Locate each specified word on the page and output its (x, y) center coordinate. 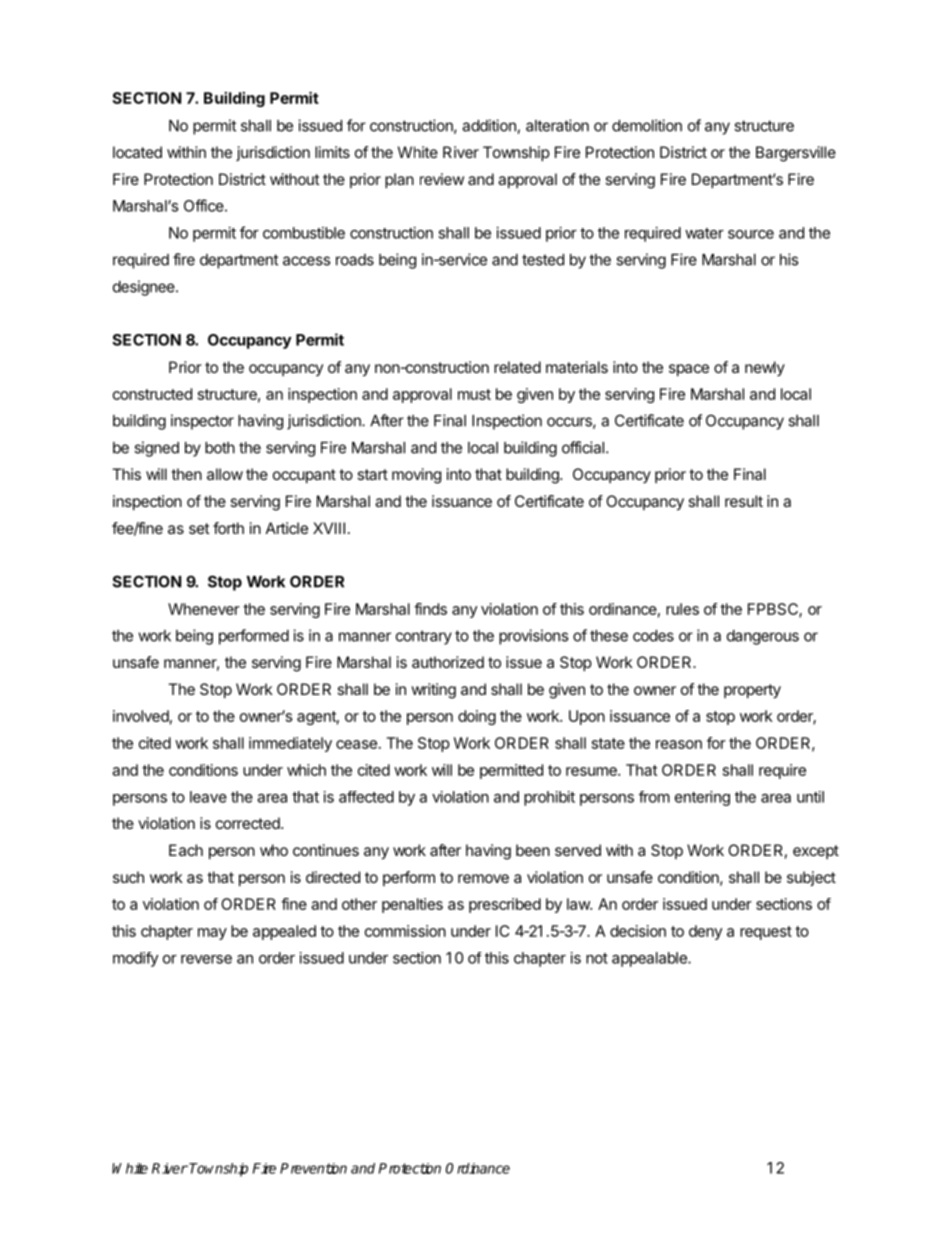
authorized (448, 662)
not (597, 958)
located (137, 152)
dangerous (763, 637)
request (766, 933)
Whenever (204, 609)
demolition (647, 125)
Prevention (313, 1168)
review (442, 179)
